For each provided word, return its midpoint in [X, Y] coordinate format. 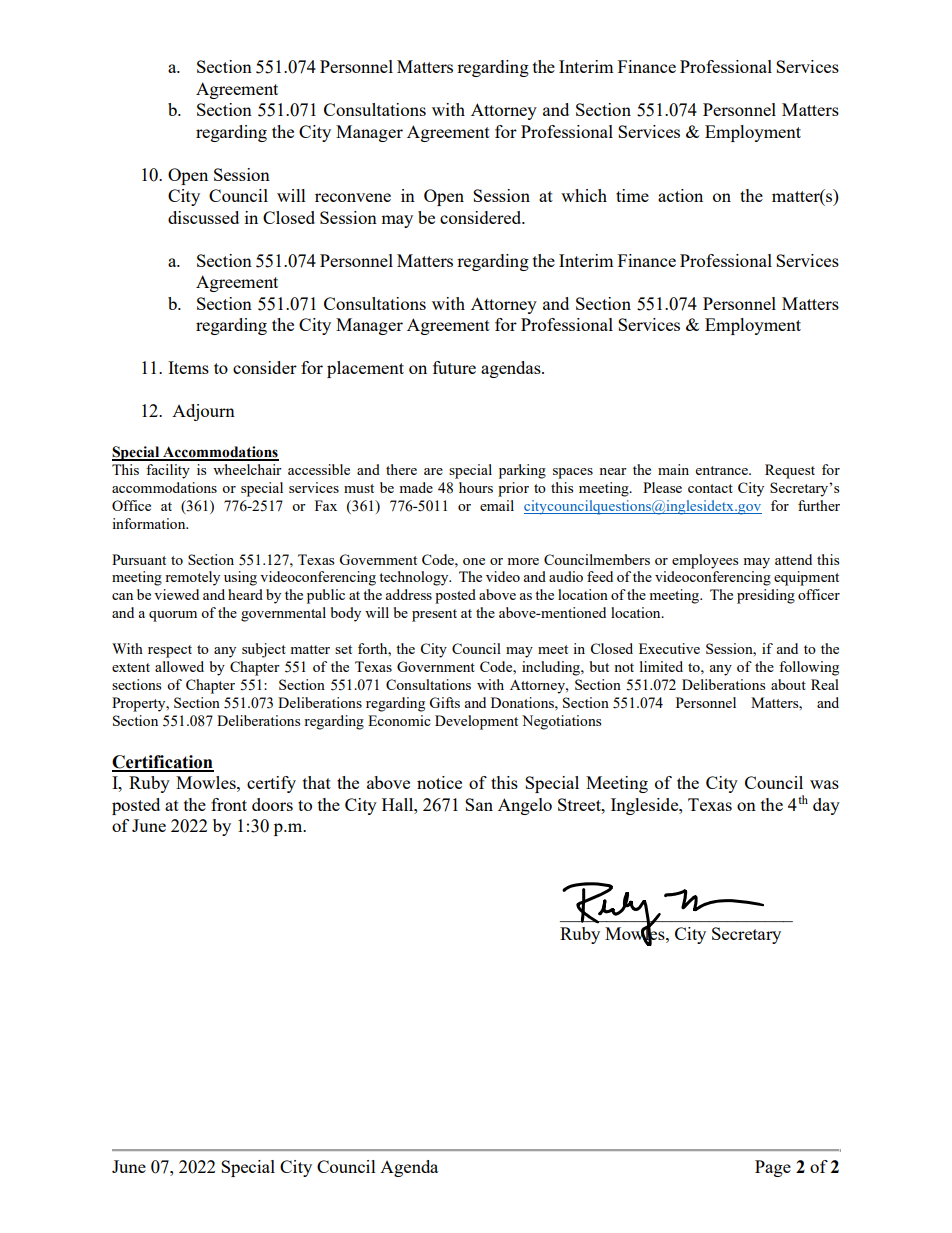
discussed [203, 217]
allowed [179, 666]
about [788, 684]
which [584, 195]
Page [773, 1168]
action [680, 195]
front [229, 804]
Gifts [444, 702]
